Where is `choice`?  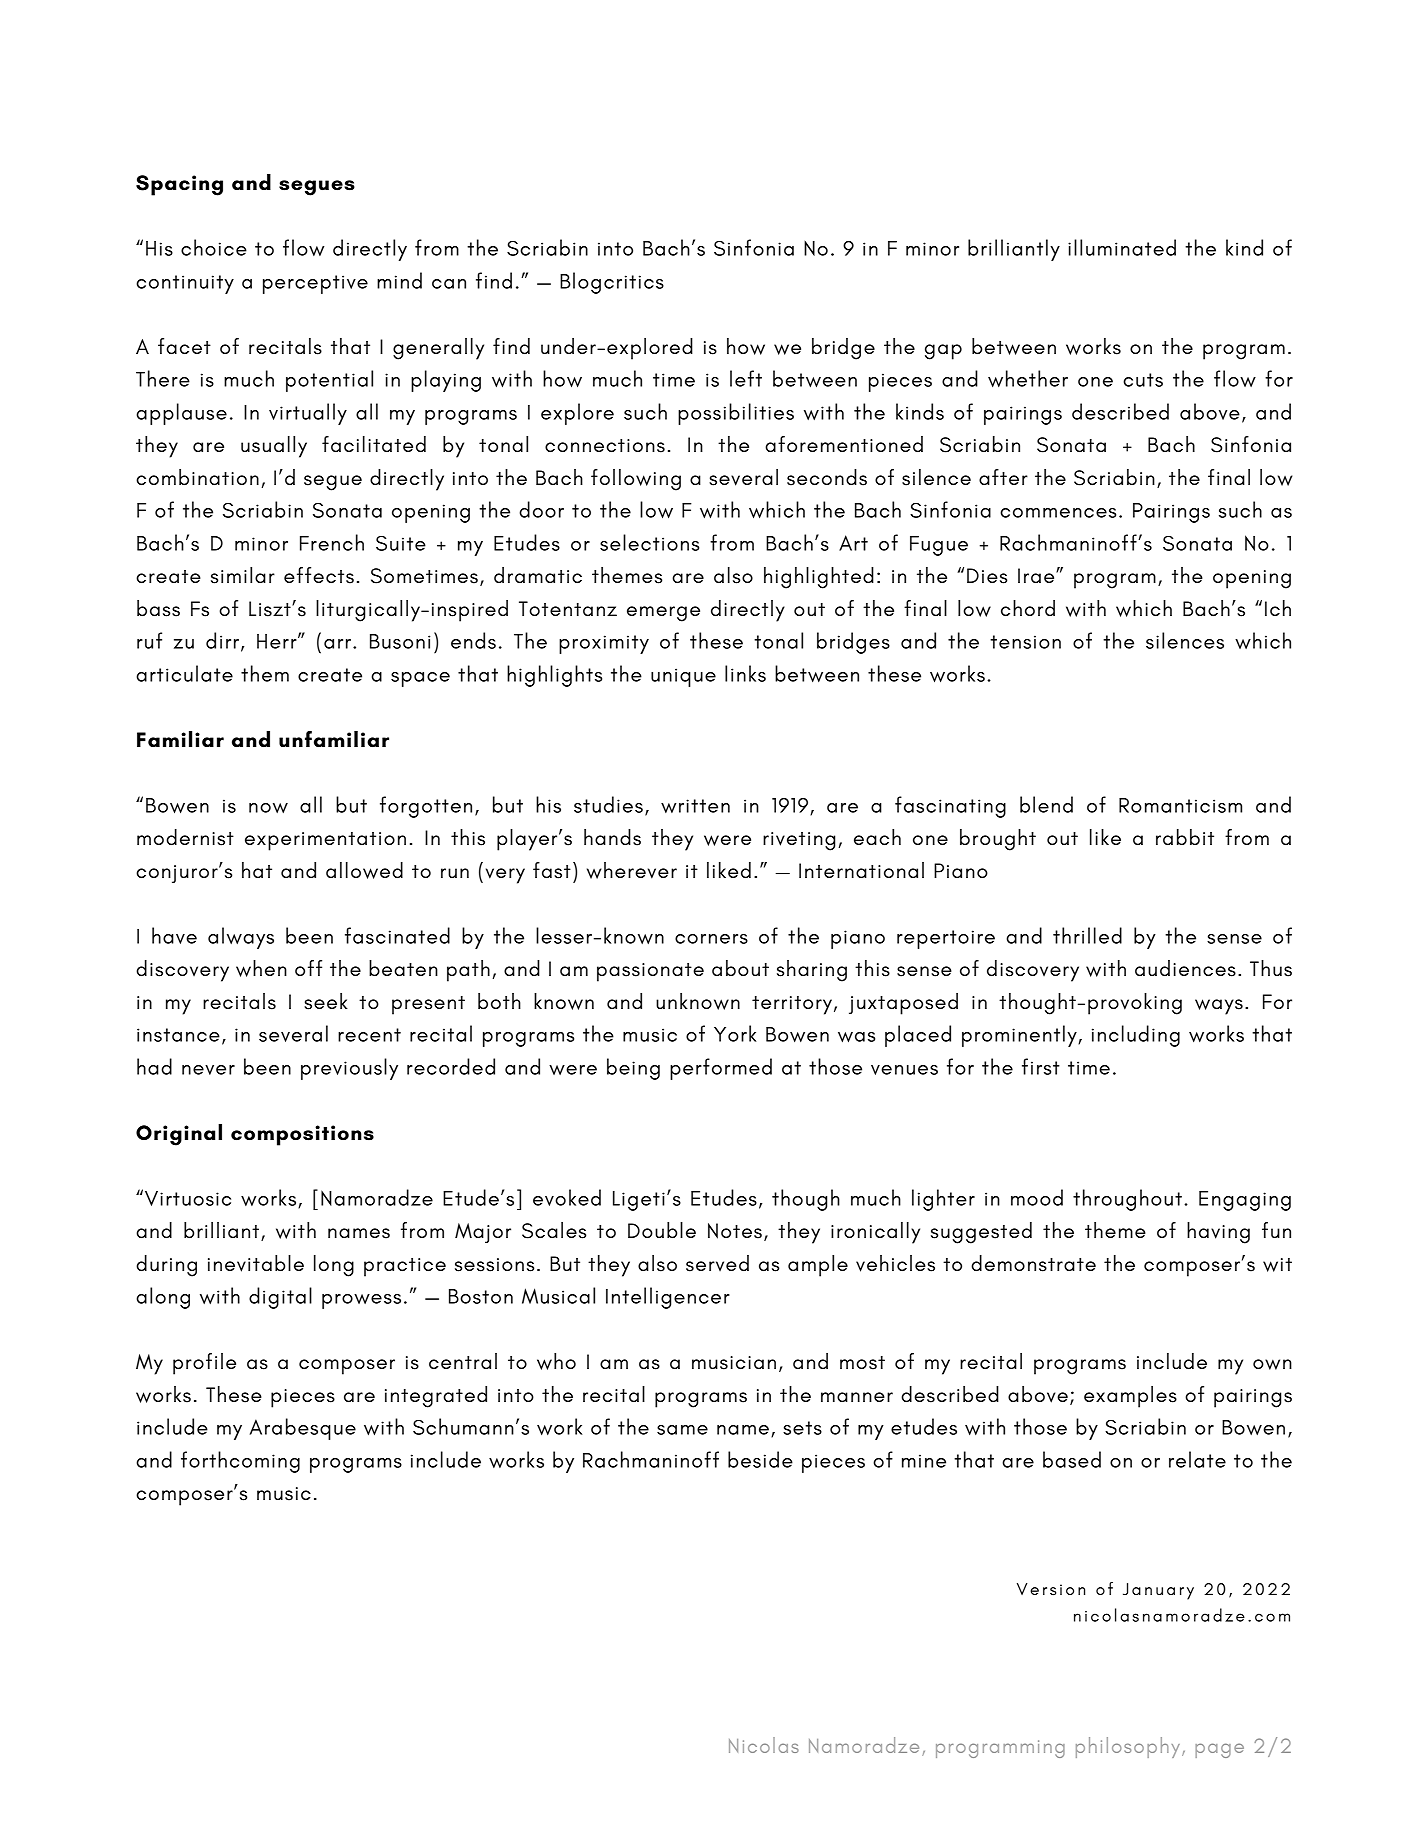 choice is located at coordinates (214, 247).
